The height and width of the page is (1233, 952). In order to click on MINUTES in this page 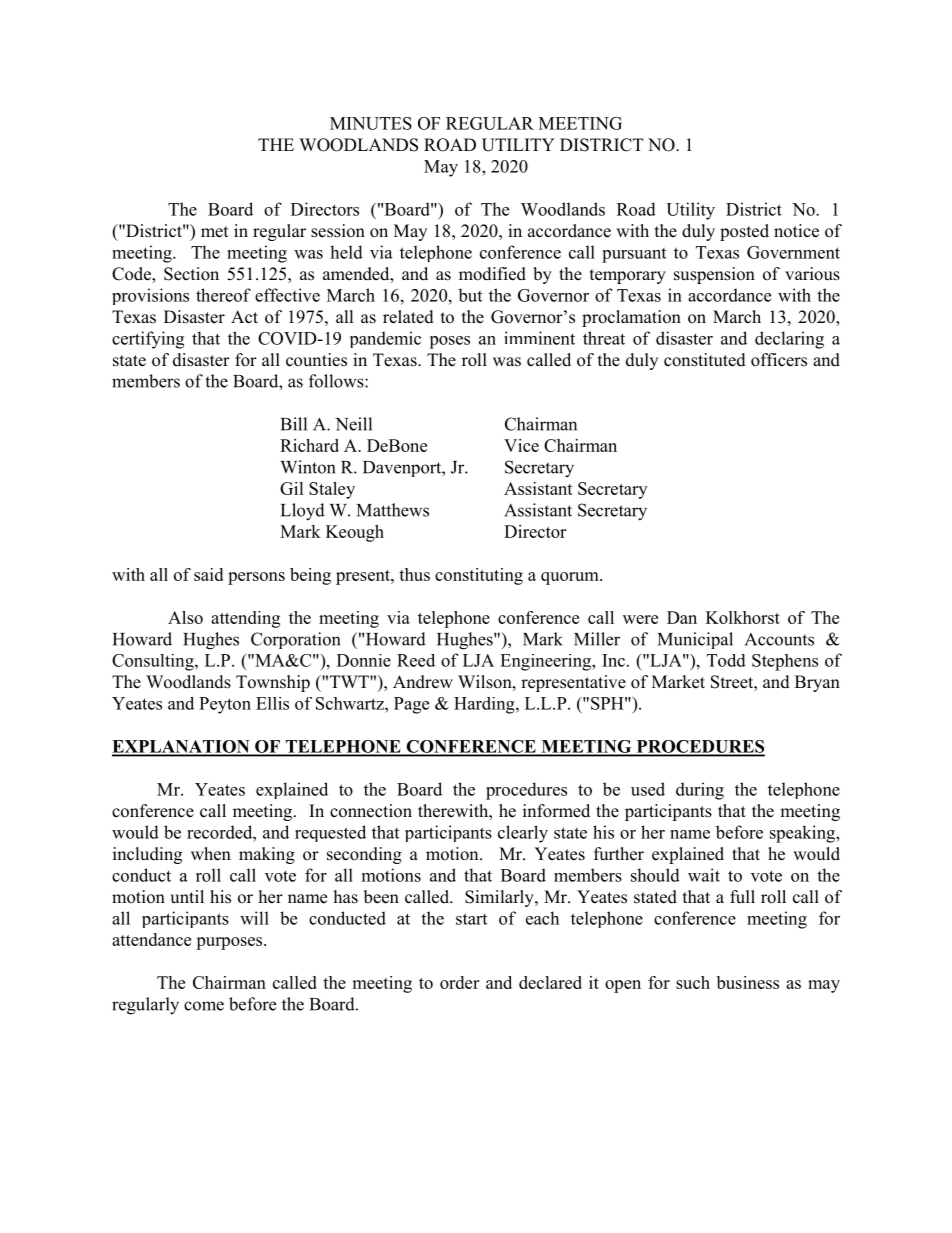, I will do `click(371, 123)`.
